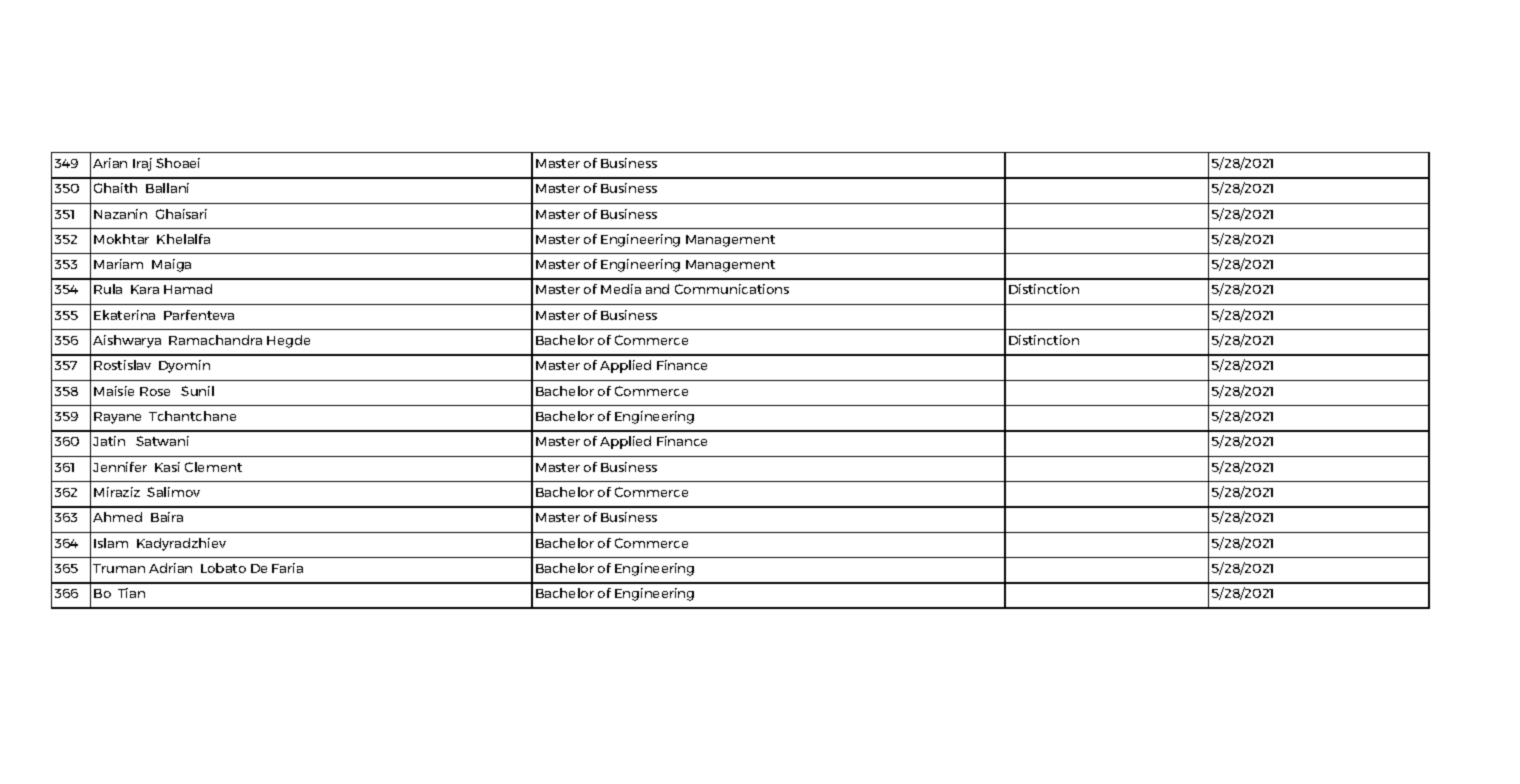 The width and height of the screenshot is (1520, 784). What do you see at coordinates (732, 289) in the screenshot?
I see `Communications` at bounding box center [732, 289].
